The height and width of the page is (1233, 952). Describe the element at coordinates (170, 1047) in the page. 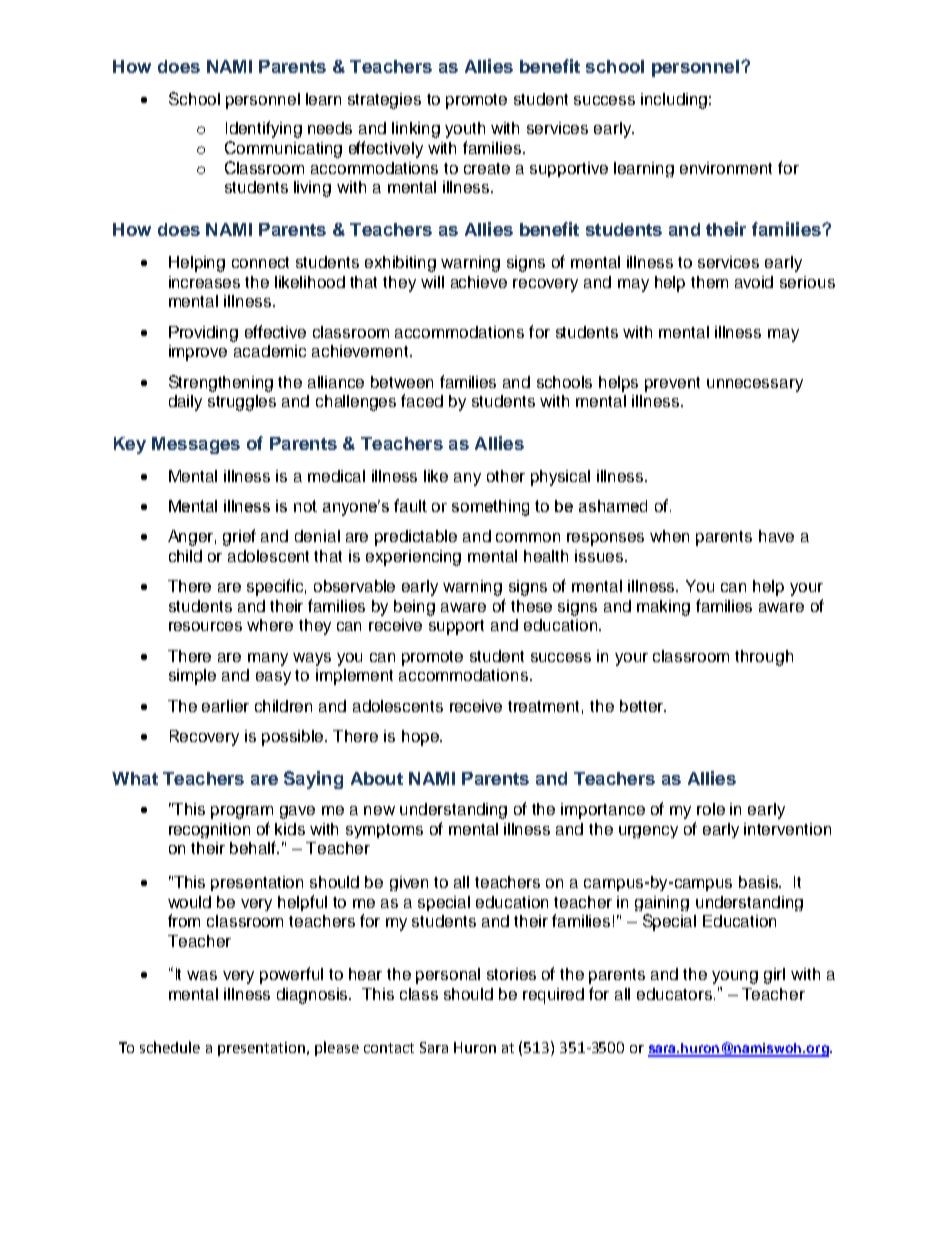

I see `schedule` at that location.
